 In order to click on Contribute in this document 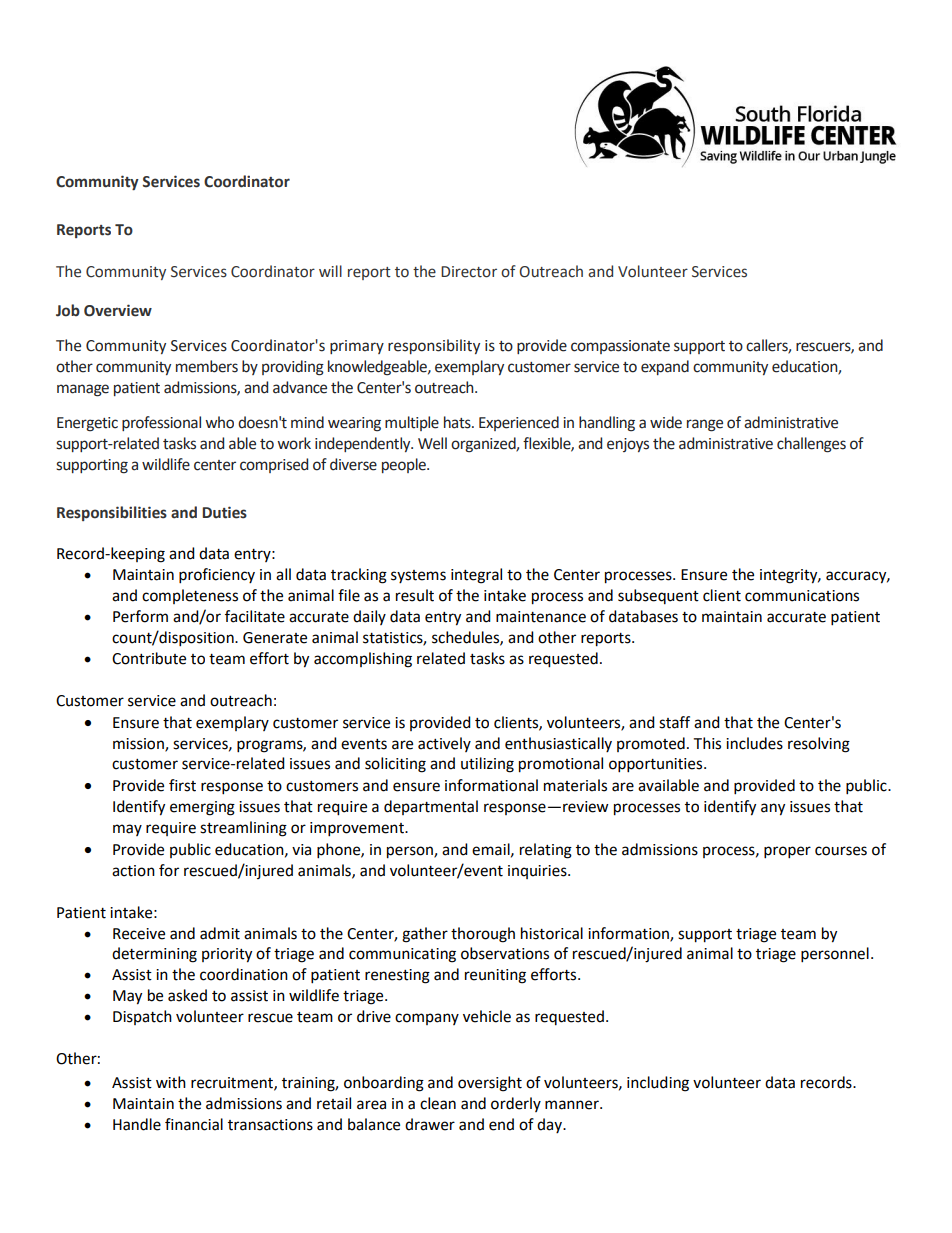, I will do `click(149, 658)`.
